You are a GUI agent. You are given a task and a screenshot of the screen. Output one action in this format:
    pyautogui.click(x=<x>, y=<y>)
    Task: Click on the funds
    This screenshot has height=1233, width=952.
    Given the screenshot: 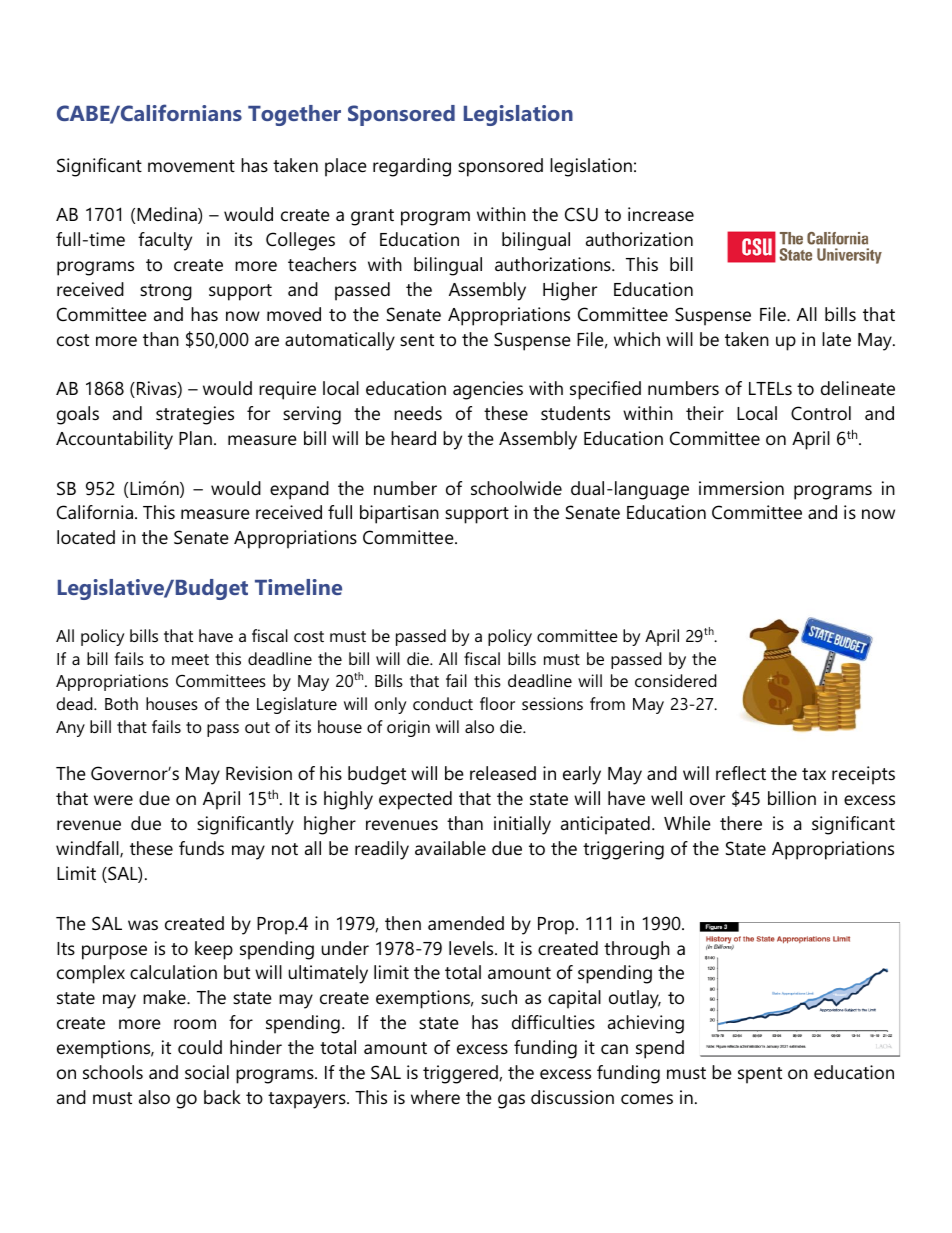 What is the action you would take?
    pyautogui.click(x=201, y=848)
